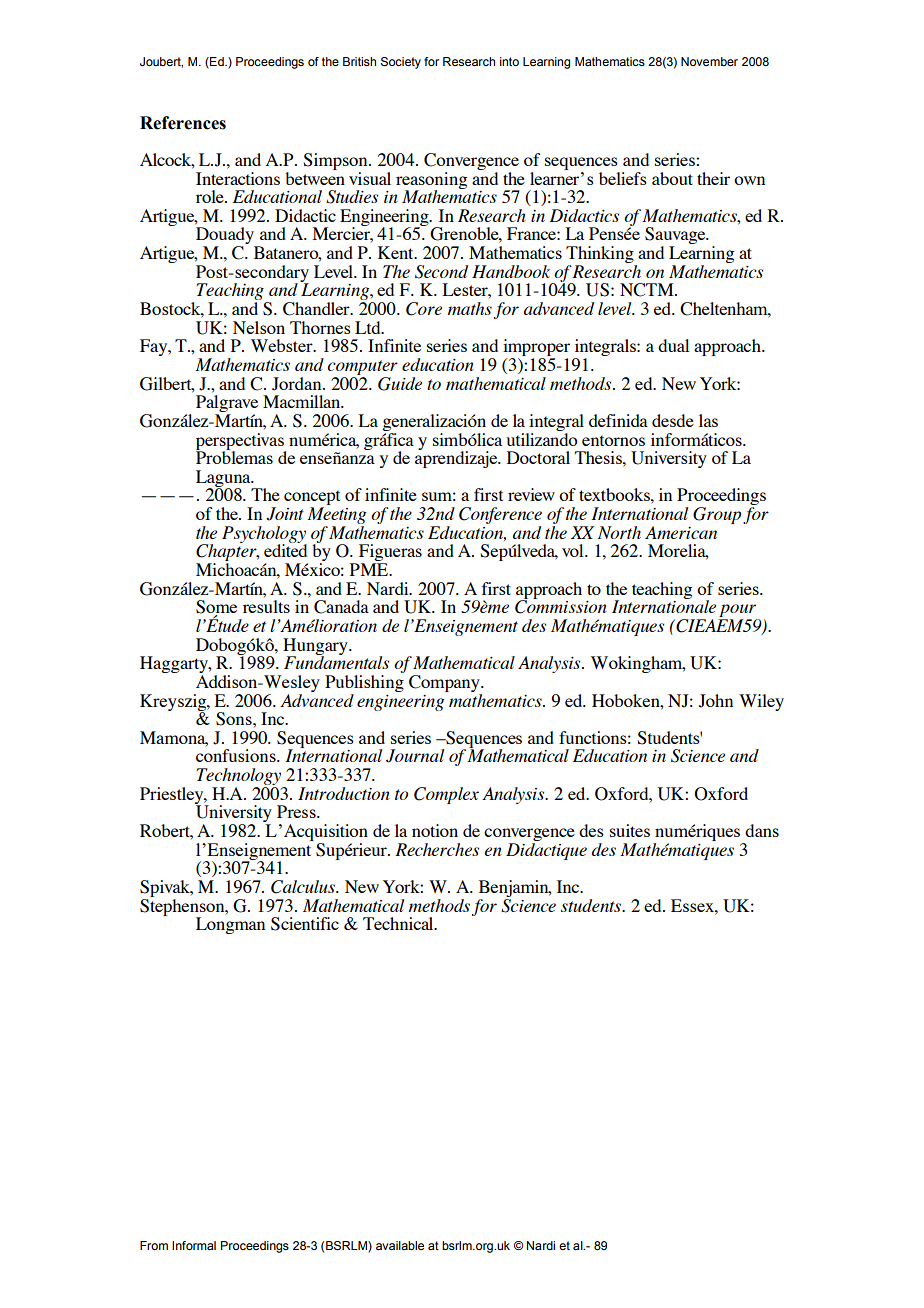  I want to click on November, so click(709, 61).
